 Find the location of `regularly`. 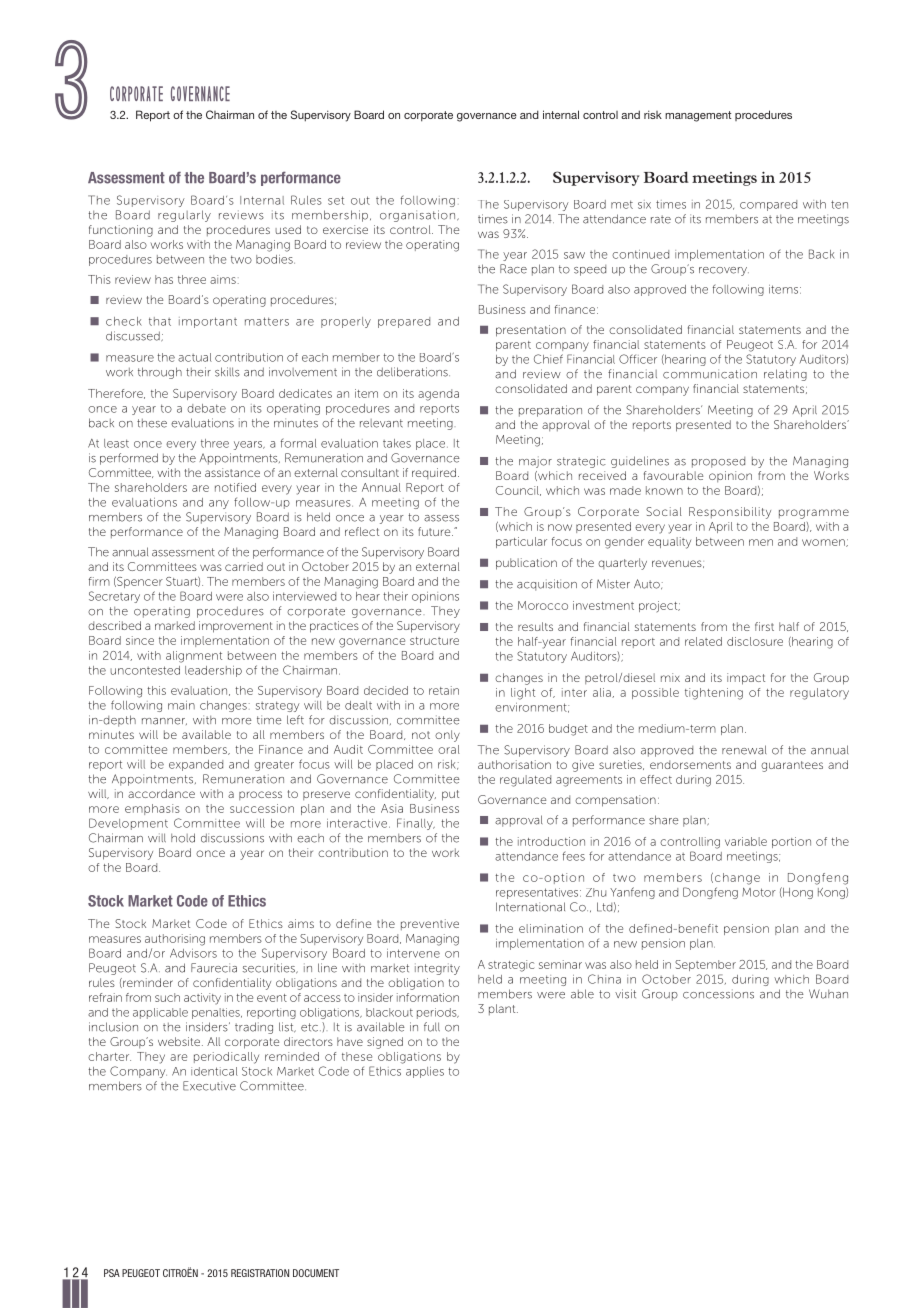

regularly is located at coordinates (184, 216).
